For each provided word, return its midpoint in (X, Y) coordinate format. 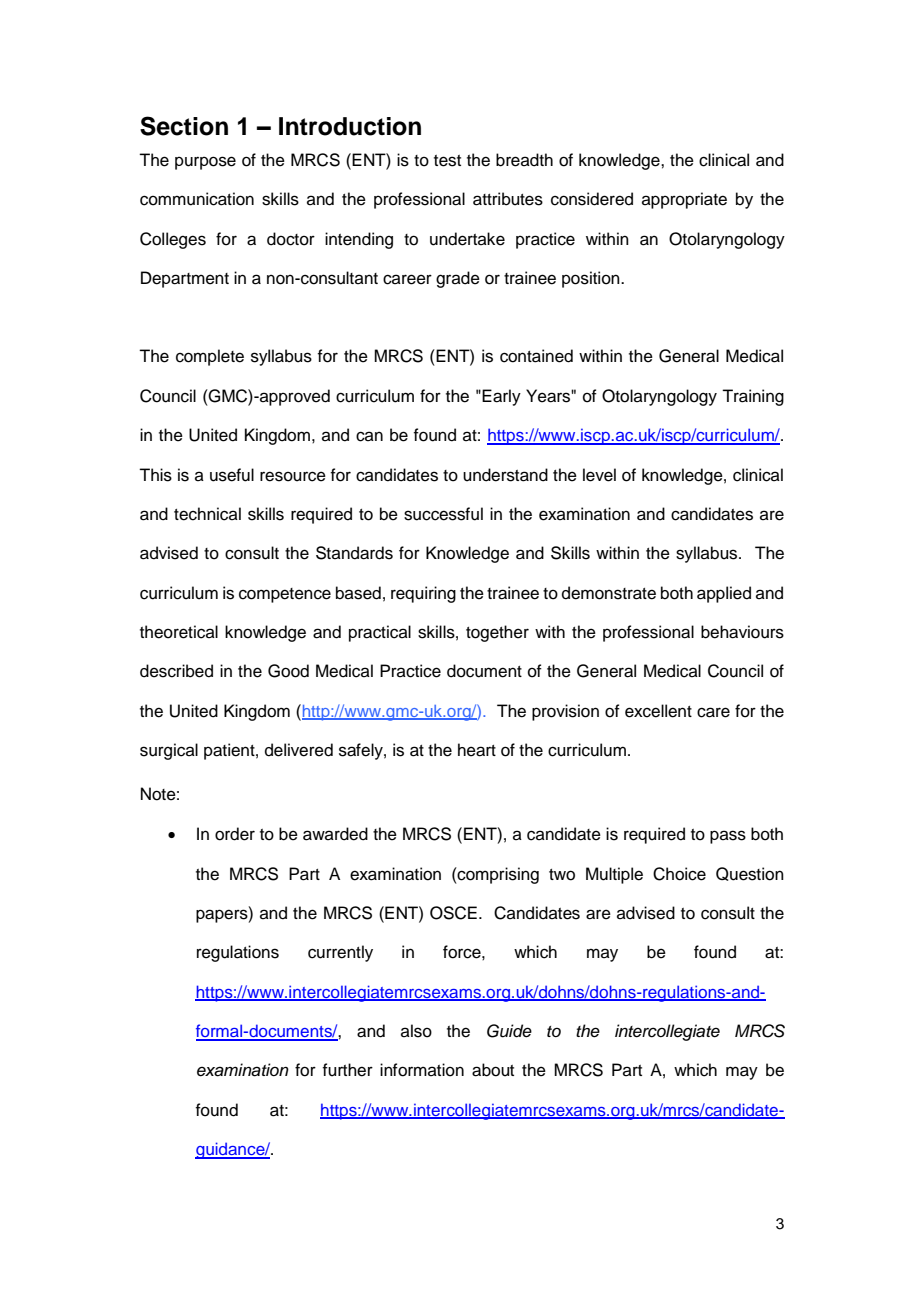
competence (285, 595)
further (347, 1070)
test (447, 161)
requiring (423, 594)
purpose (205, 163)
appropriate (684, 200)
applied (724, 594)
